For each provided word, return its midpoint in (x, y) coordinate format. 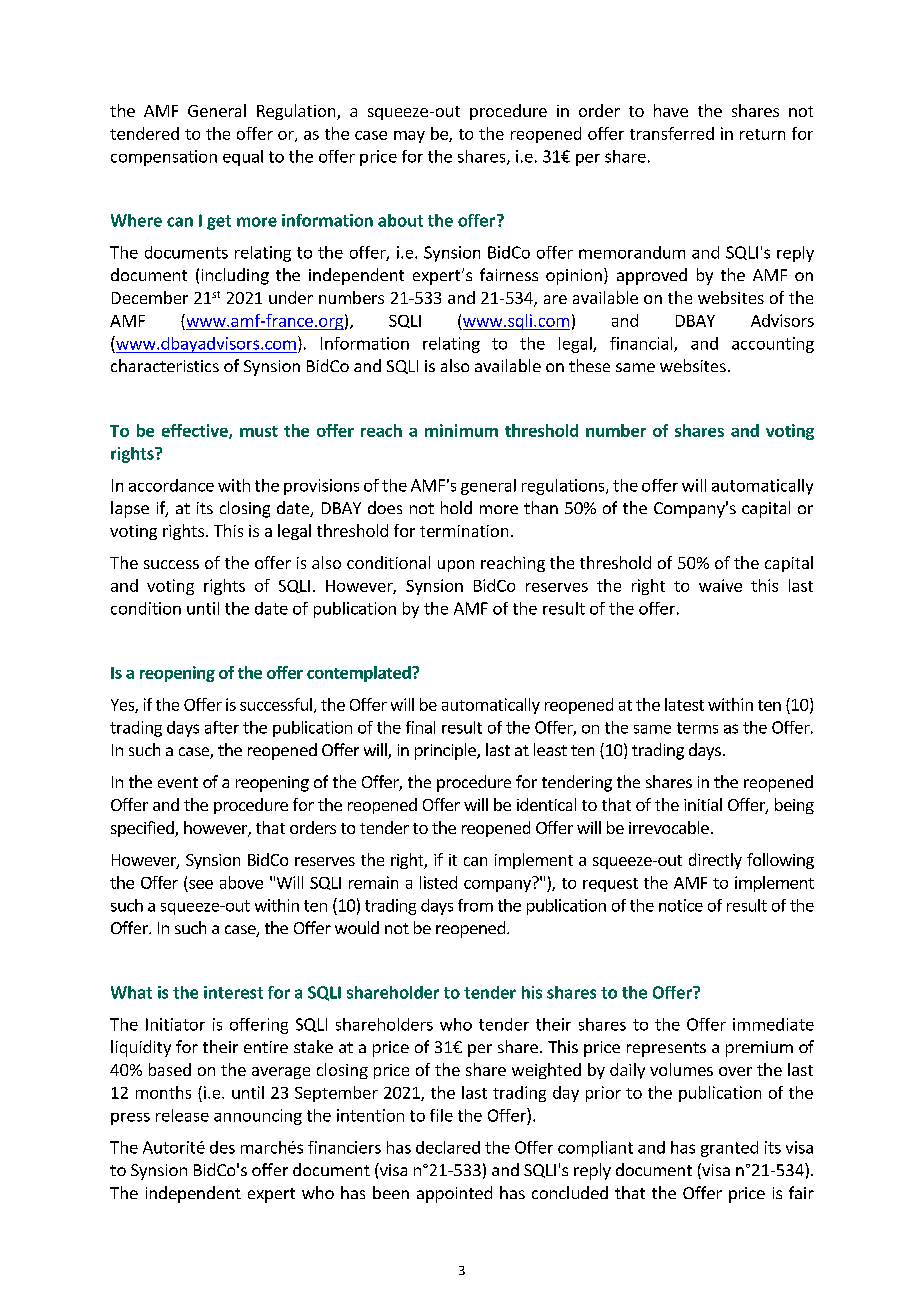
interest (233, 992)
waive (720, 585)
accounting (773, 345)
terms (697, 728)
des (222, 1147)
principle (446, 751)
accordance (171, 485)
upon (456, 566)
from (475, 905)
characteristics (165, 365)
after (222, 727)
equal (243, 158)
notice (681, 905)
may (409, 137)
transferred (672, 133)
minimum (461, 430)
